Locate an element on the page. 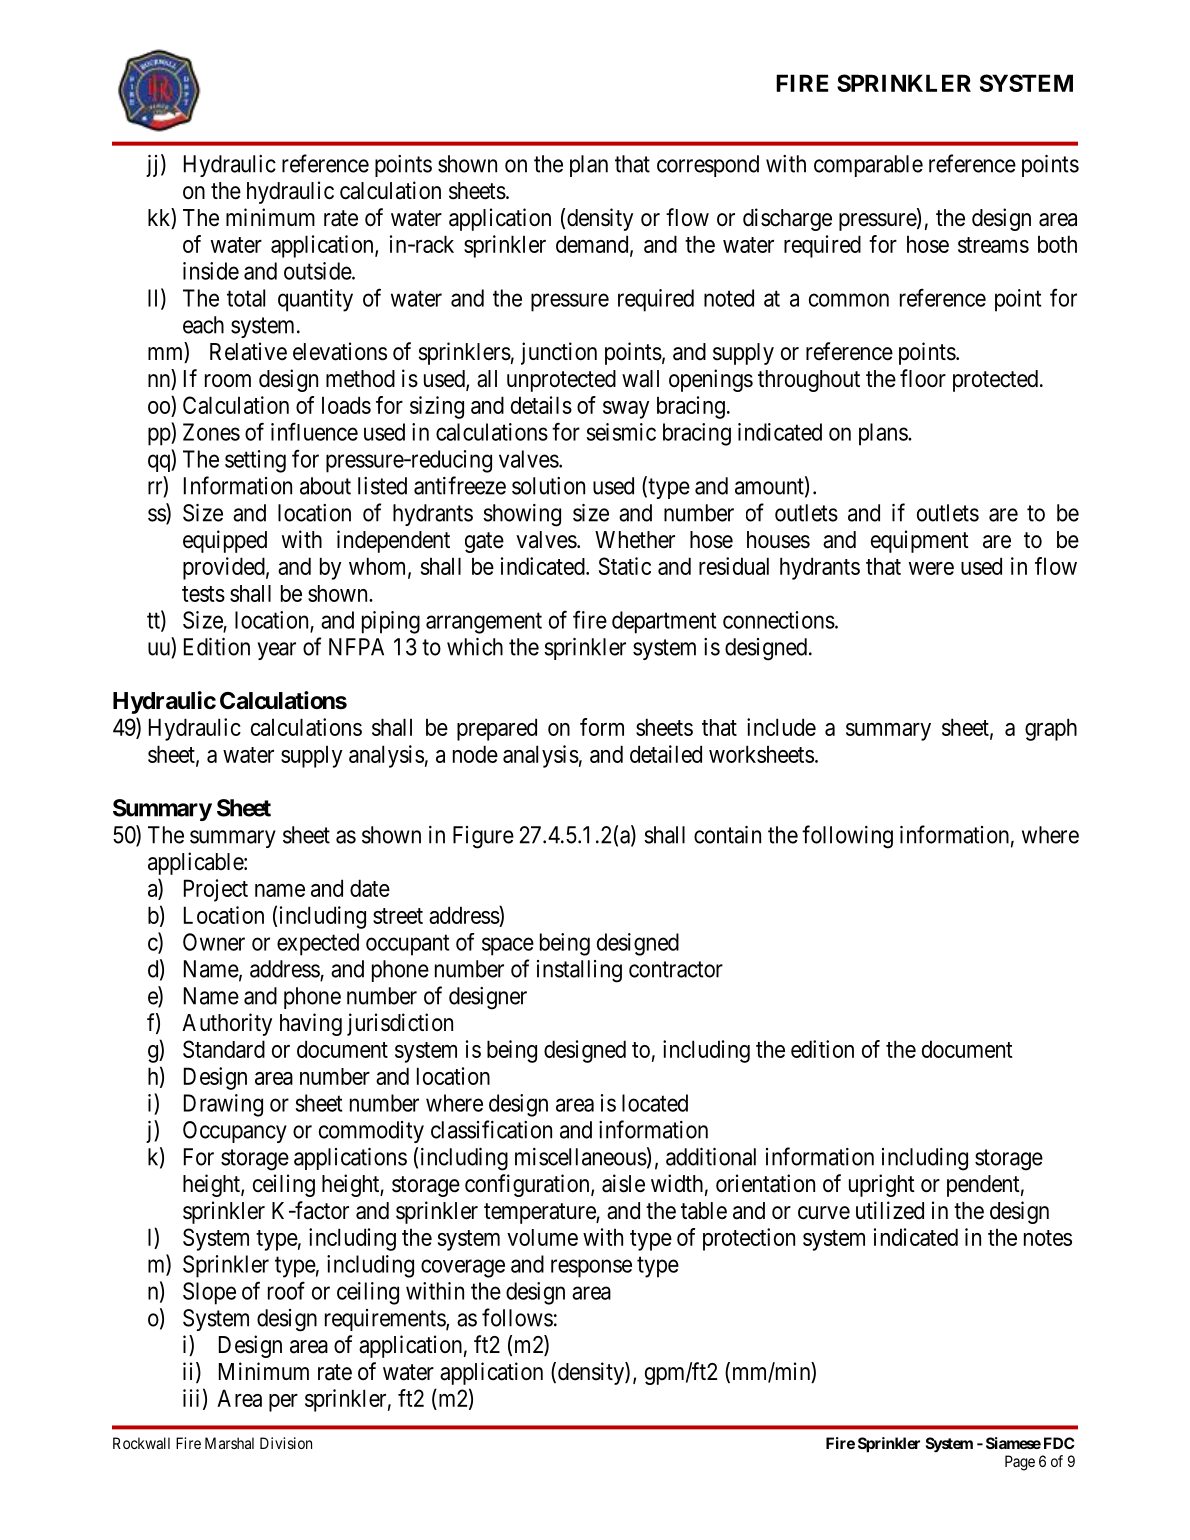 The height and width of the page is (1540, 1190). were is located at coordinates (931, 568).
